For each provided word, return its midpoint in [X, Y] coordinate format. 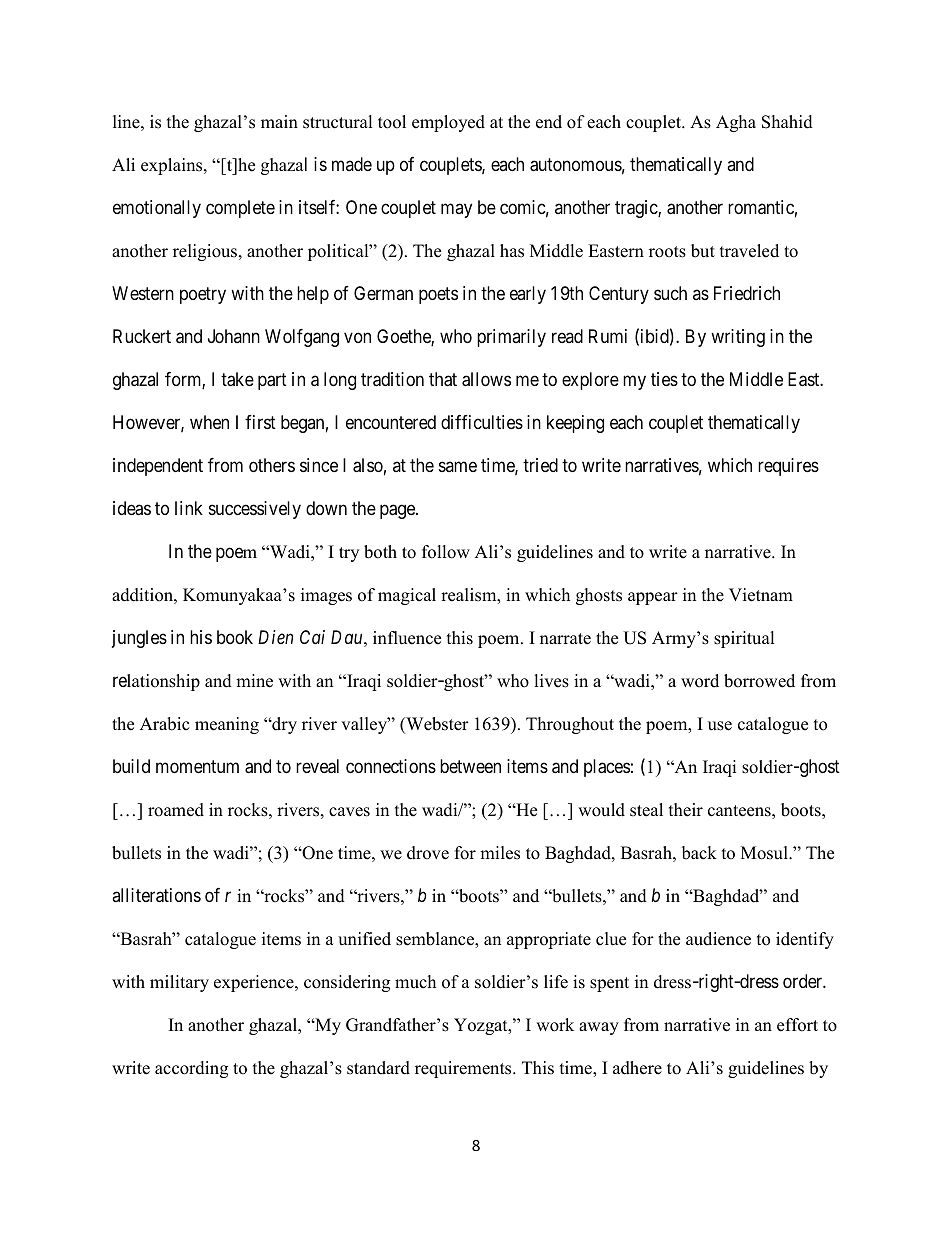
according [191, 1069]
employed [448, 123]
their [686, 810]
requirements [464, 1069]
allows [486, 379]
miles [500, 853]
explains [173, 166]
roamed [176, 810]
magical [407, 596]
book [235, 637]
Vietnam [761, 595]
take [237, 379]
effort [797, 1025]
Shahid [787, 122]
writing [738, 338]
